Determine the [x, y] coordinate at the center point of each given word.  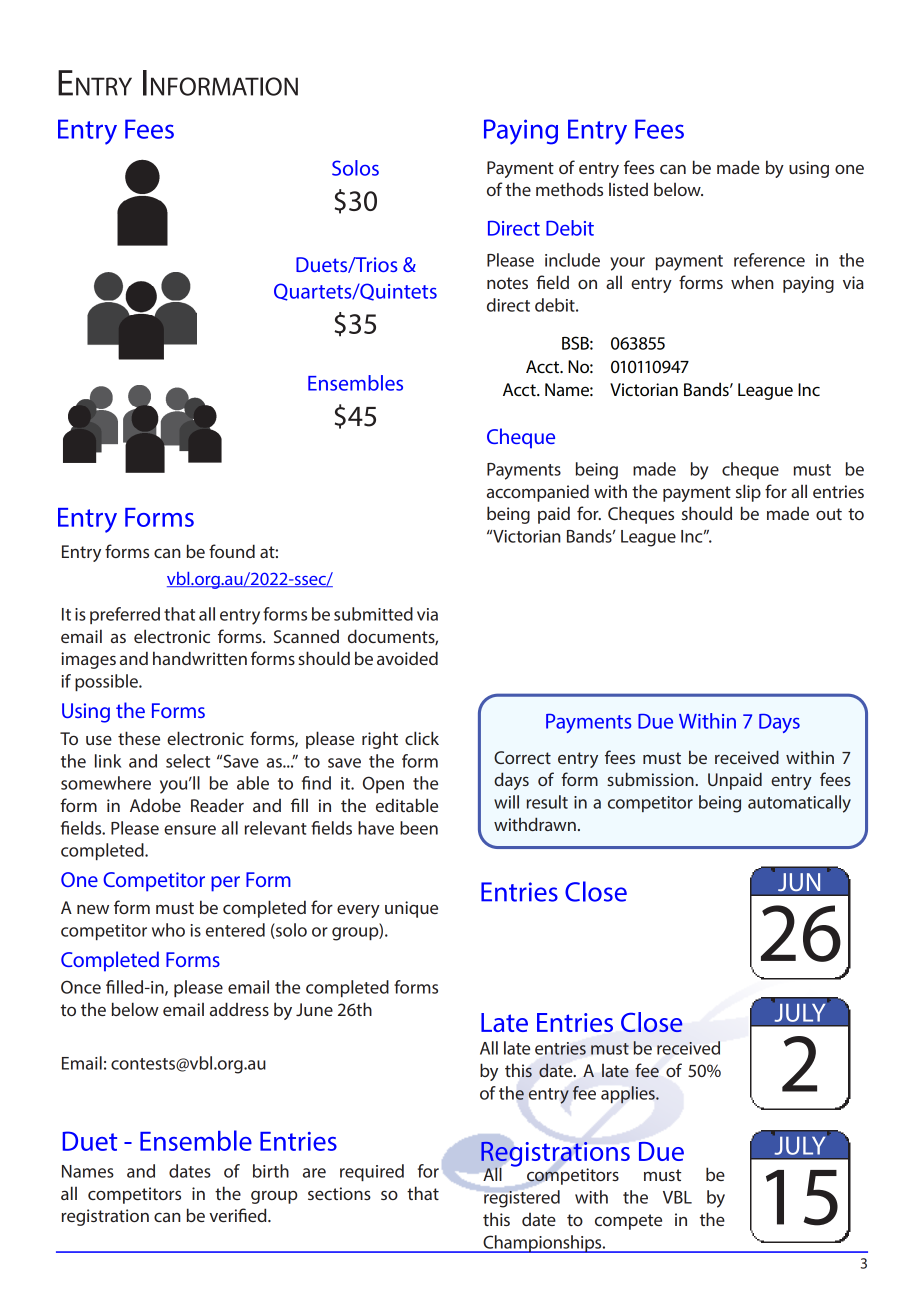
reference [769, 260]
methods [569, 189]
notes [507, 283]
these [139, 738]
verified [239, 1215]
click [422, 738]
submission [651, 779]
